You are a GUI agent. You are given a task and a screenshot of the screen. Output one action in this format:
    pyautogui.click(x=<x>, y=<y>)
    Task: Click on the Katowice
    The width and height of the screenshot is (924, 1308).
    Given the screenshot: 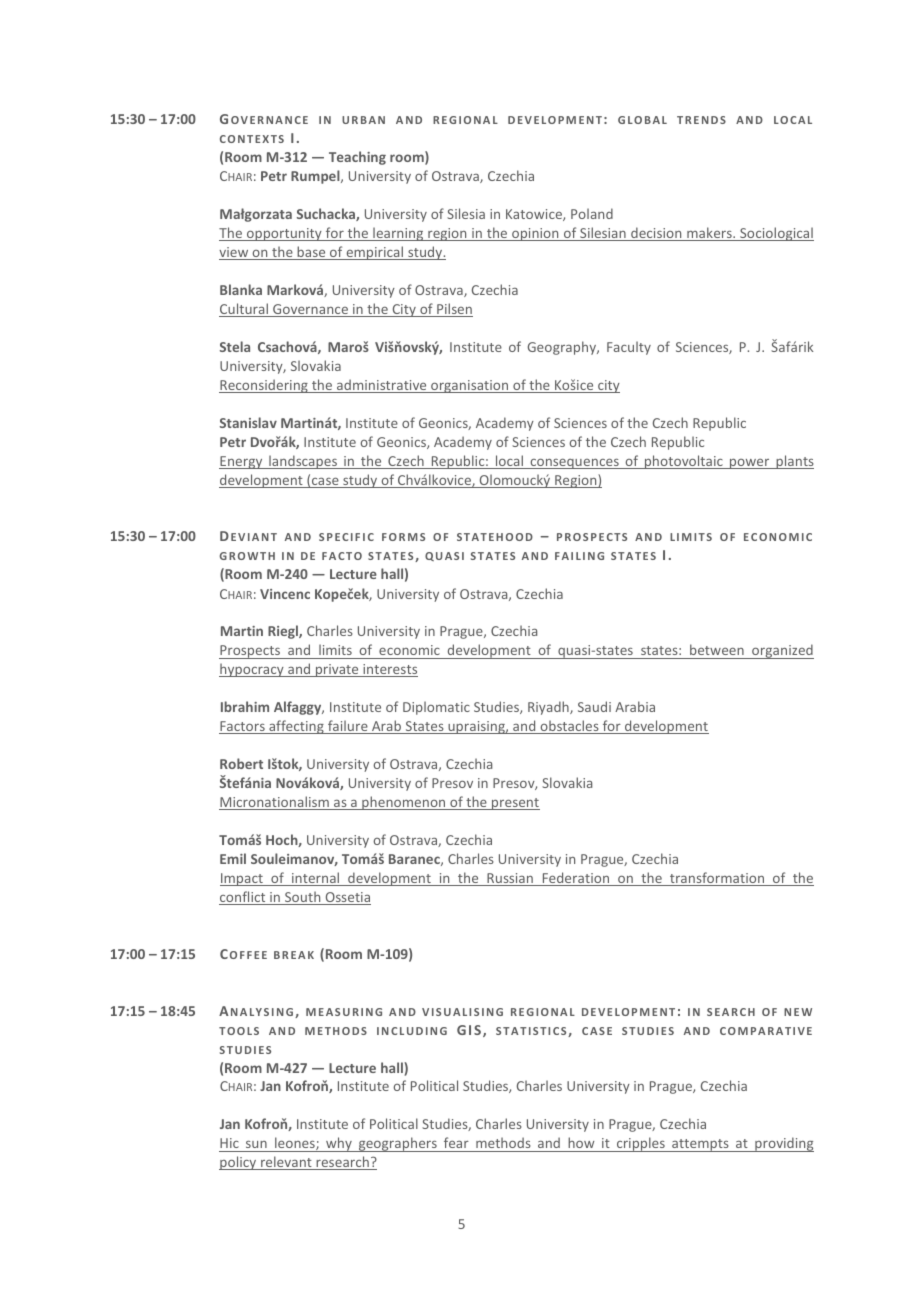 What is the action you would take?
    pyautogui.click(x=535, y=215)
